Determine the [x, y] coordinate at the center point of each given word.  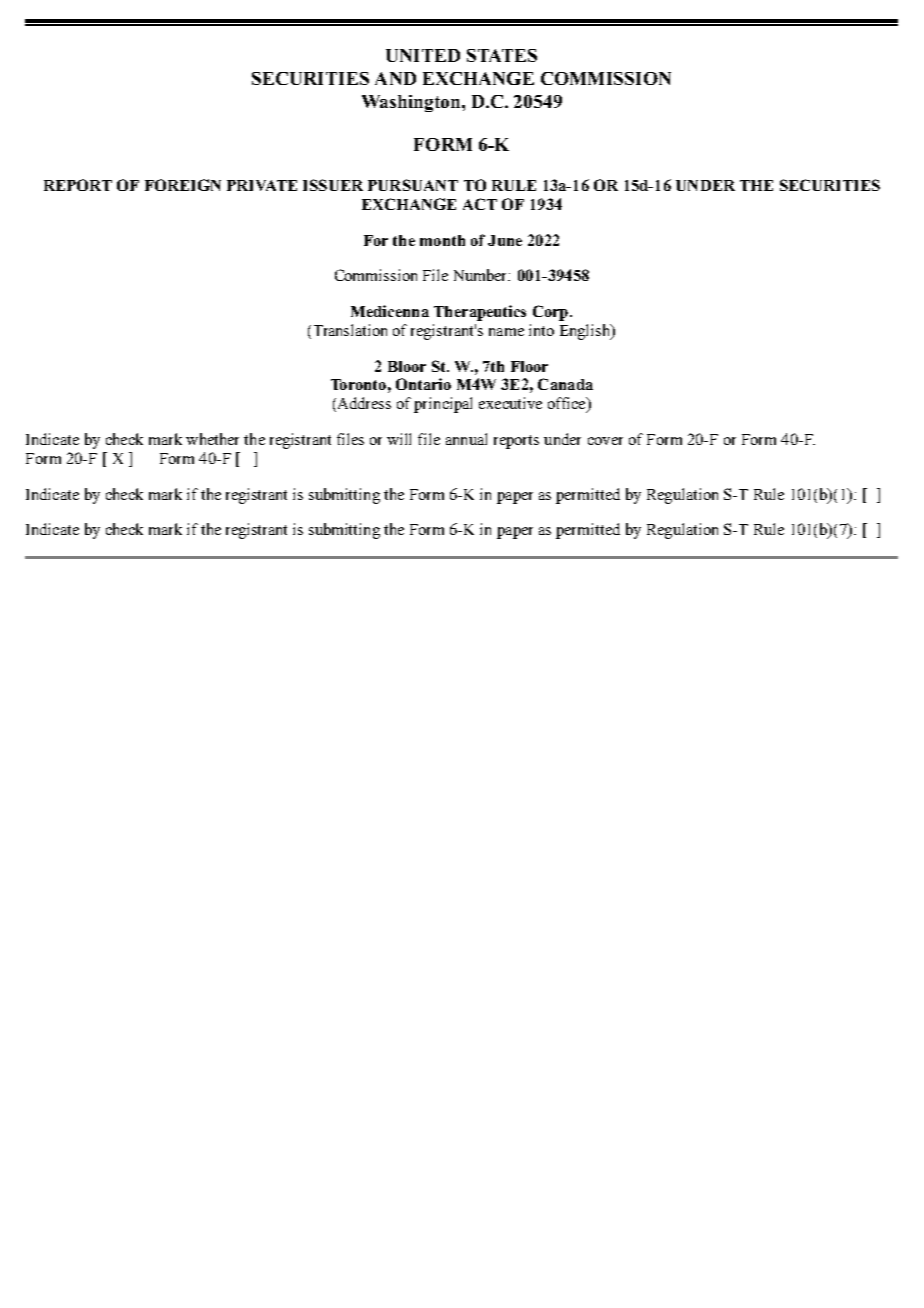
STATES [502, 55]
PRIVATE [262, 185]
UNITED [423, 55]
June [505, 240]
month [442, 240]
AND [395, 78]
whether [212, 439]
